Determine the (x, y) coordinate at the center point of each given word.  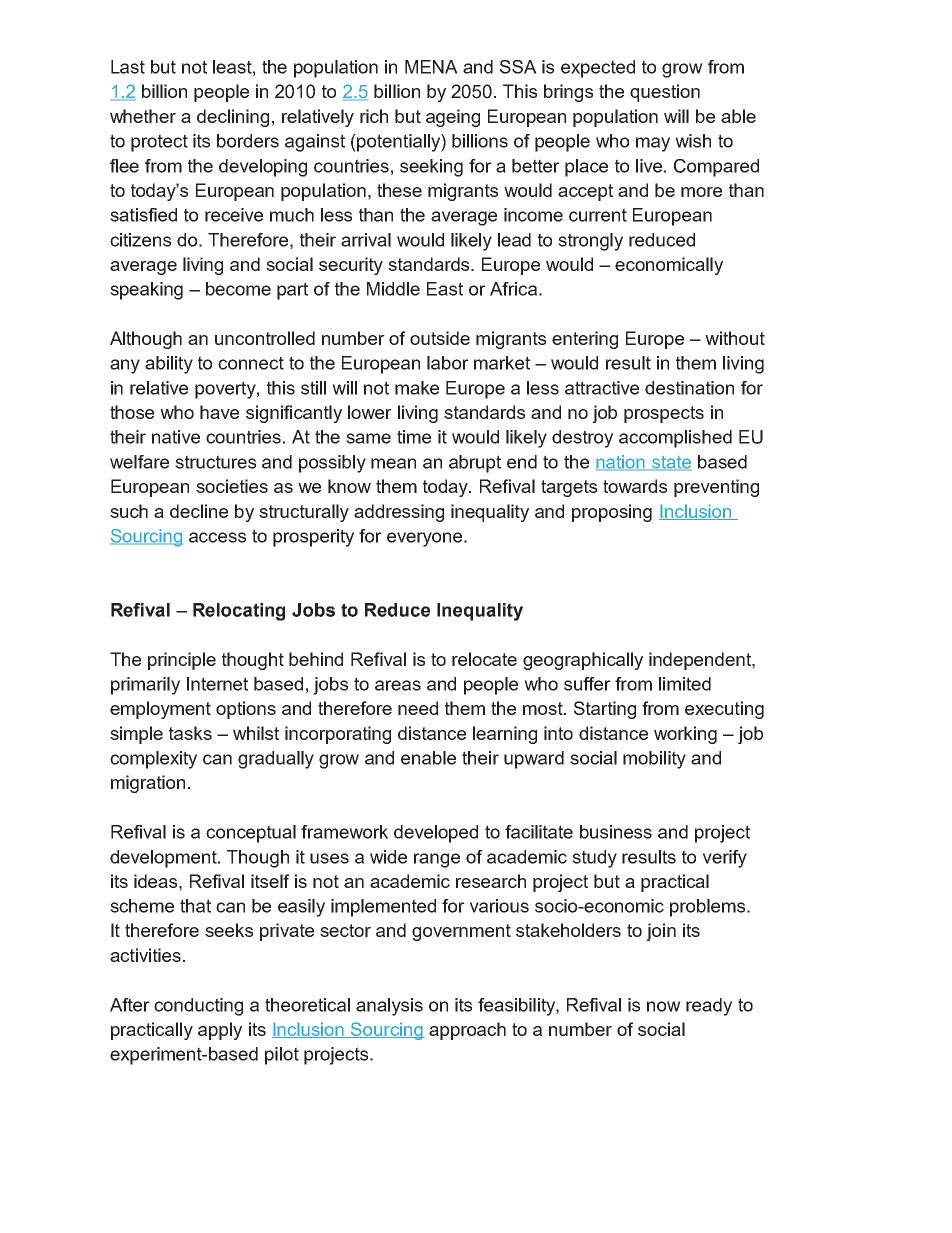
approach (467, 1031)
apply (220, 1031)
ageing (453, 118)
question (665, 93)
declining (233, 118)
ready (709, 1007)
